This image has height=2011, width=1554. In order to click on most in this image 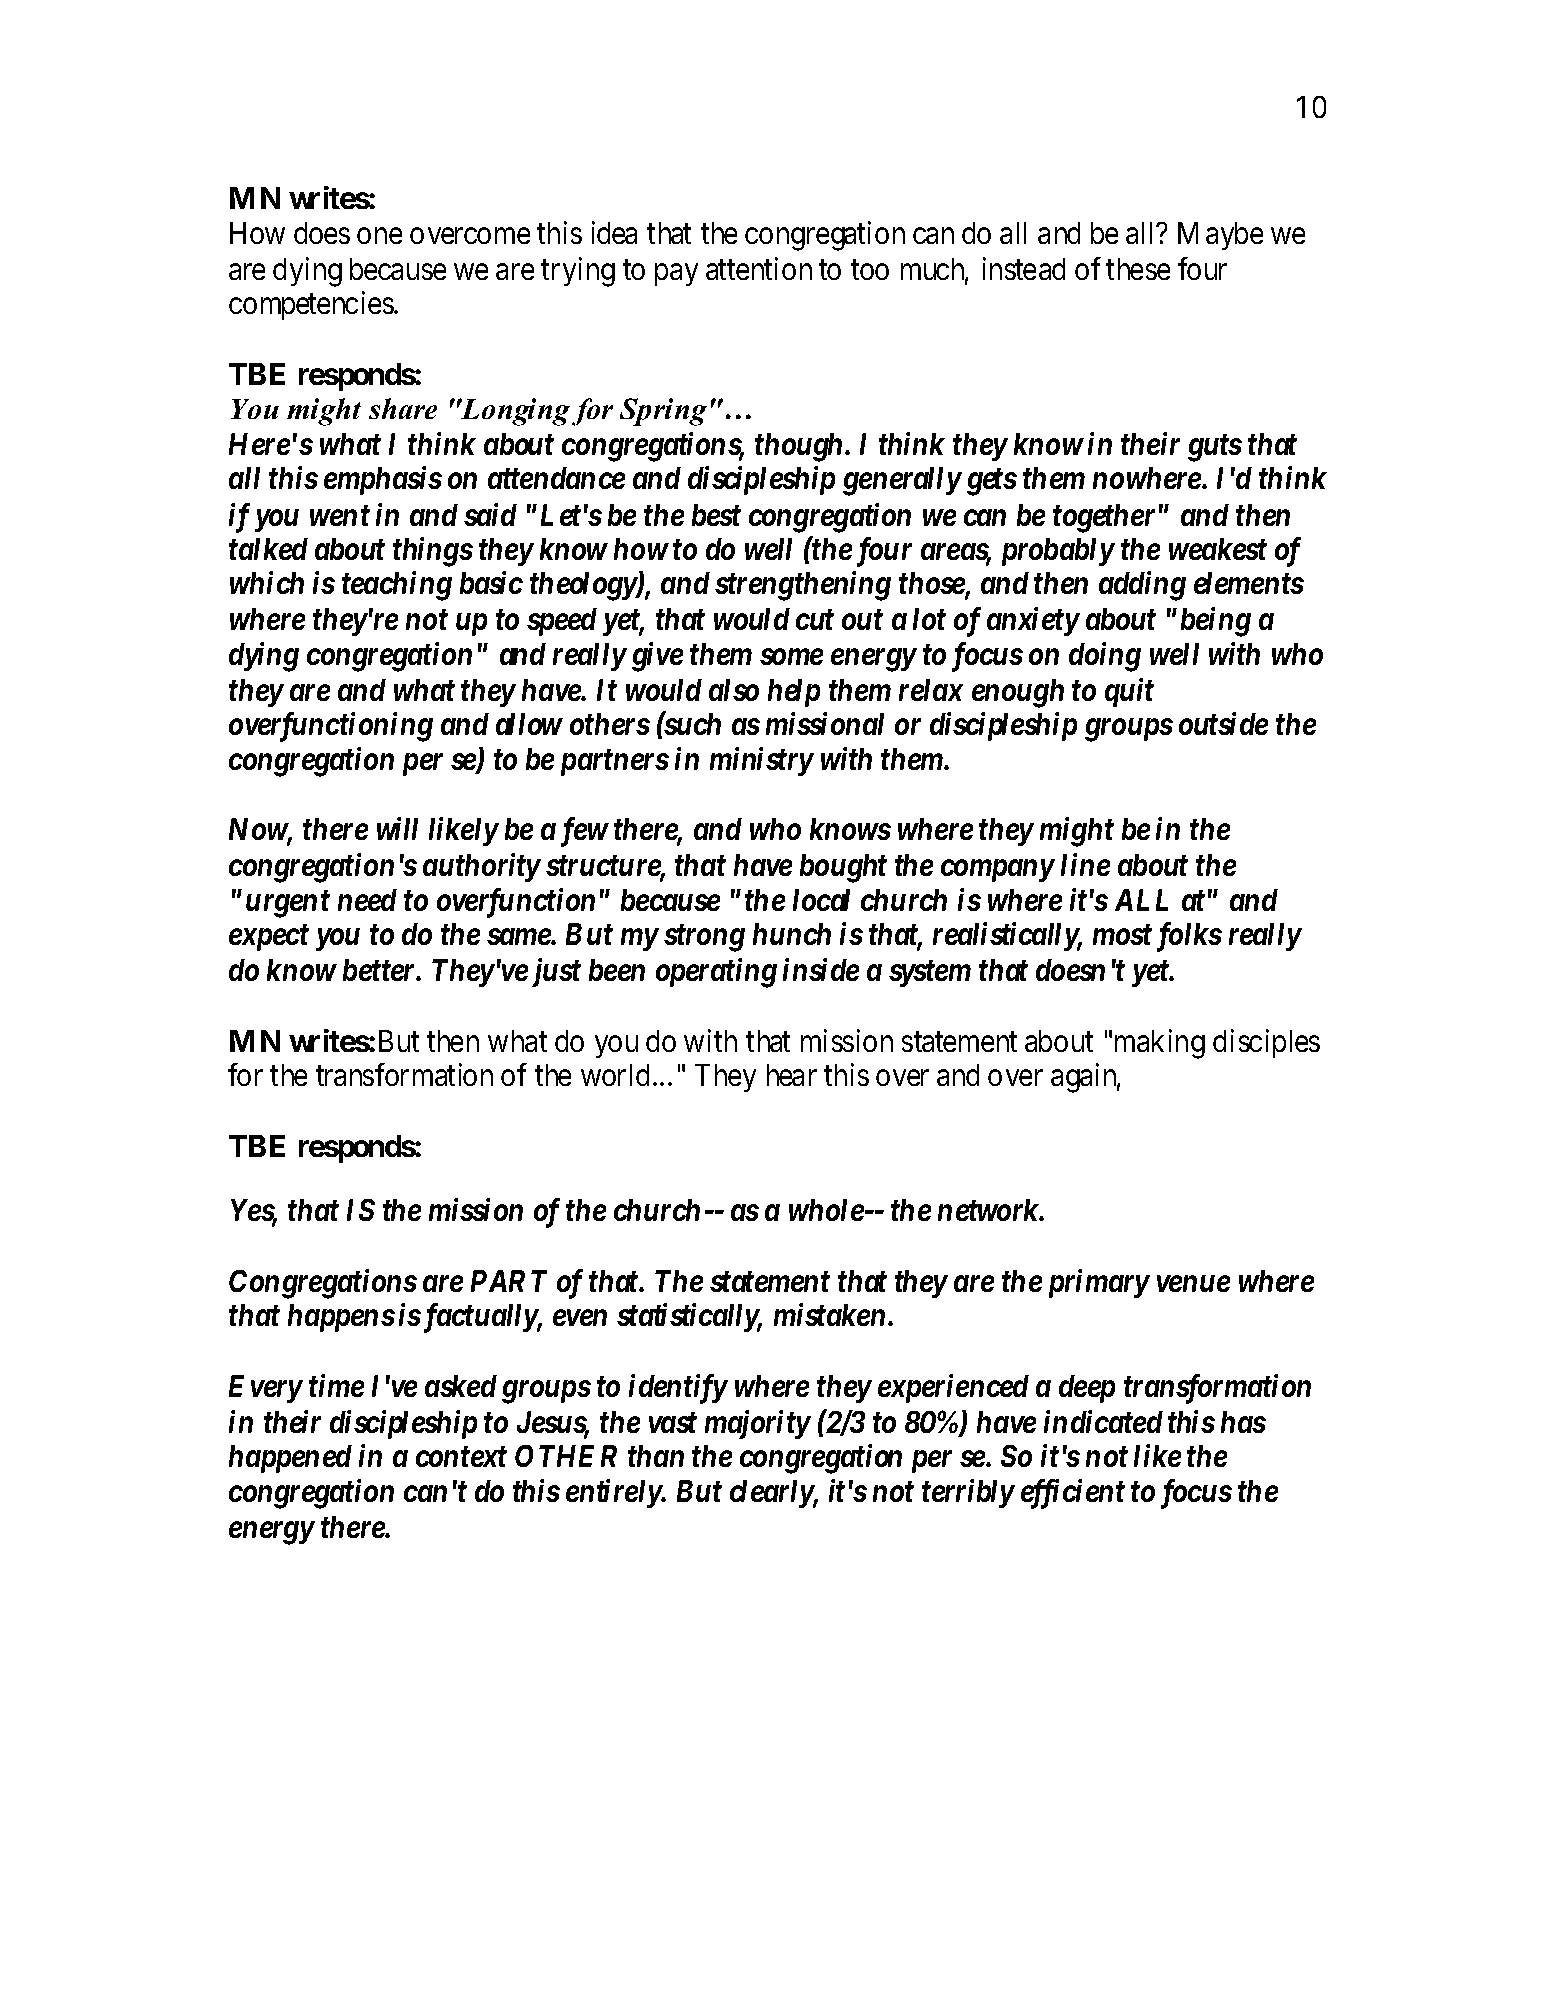, I will do `click(1122, 935)`.
